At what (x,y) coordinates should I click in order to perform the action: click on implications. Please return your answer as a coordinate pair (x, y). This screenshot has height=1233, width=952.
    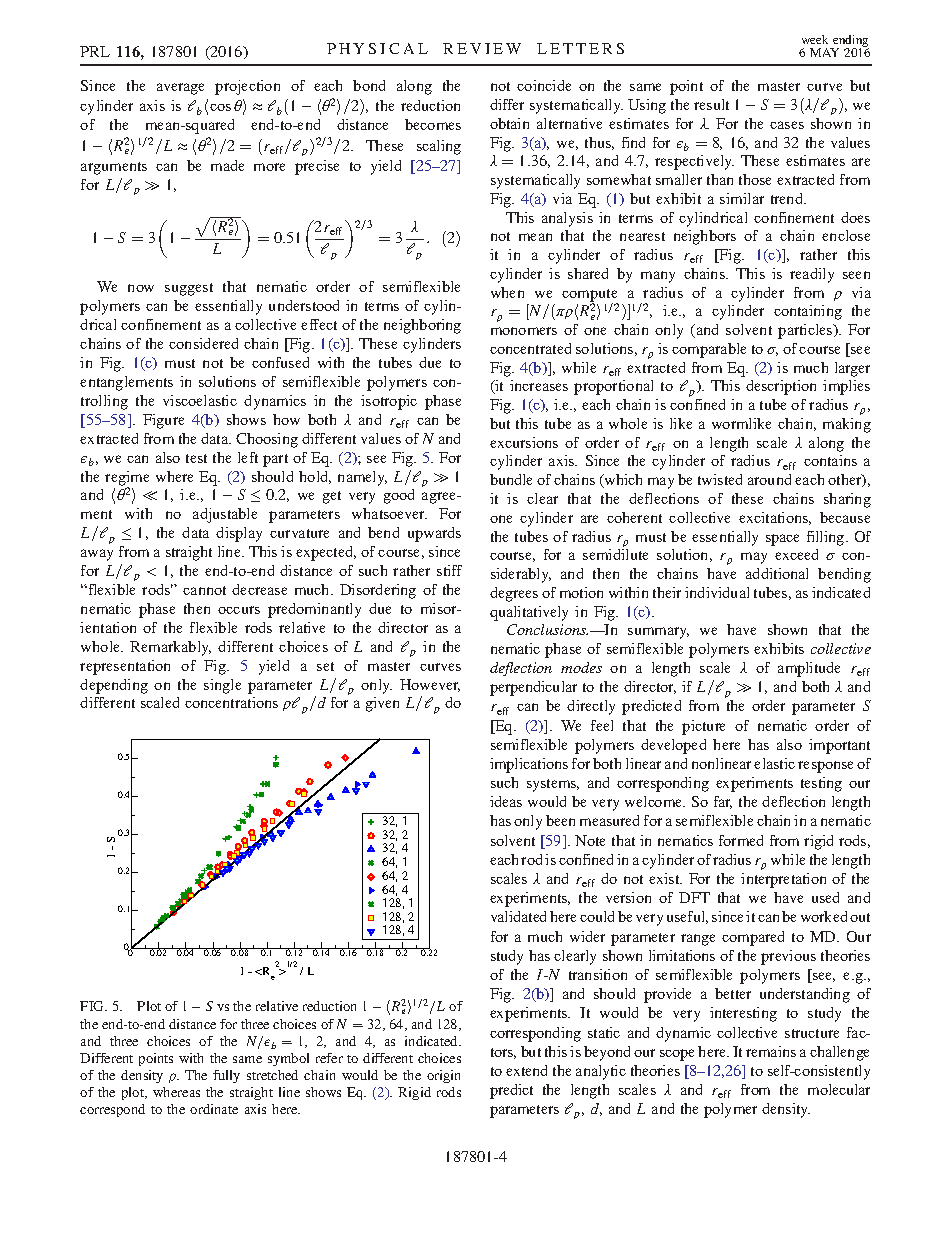
    Looking at the image, I should click on (529, 765).
